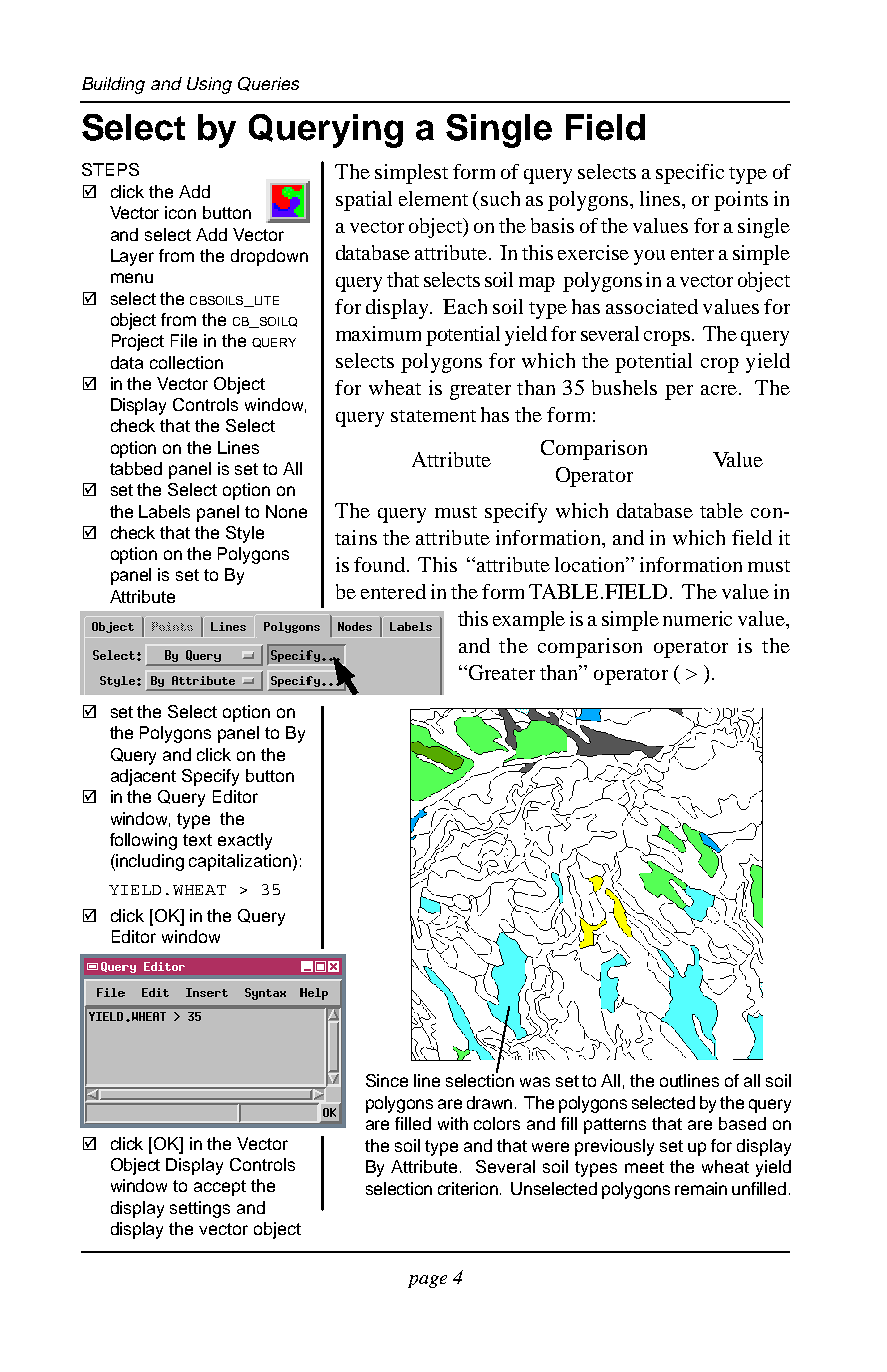 This screenshot has width=887, height=1372. I want to click on accept, so click(220, 1188).
